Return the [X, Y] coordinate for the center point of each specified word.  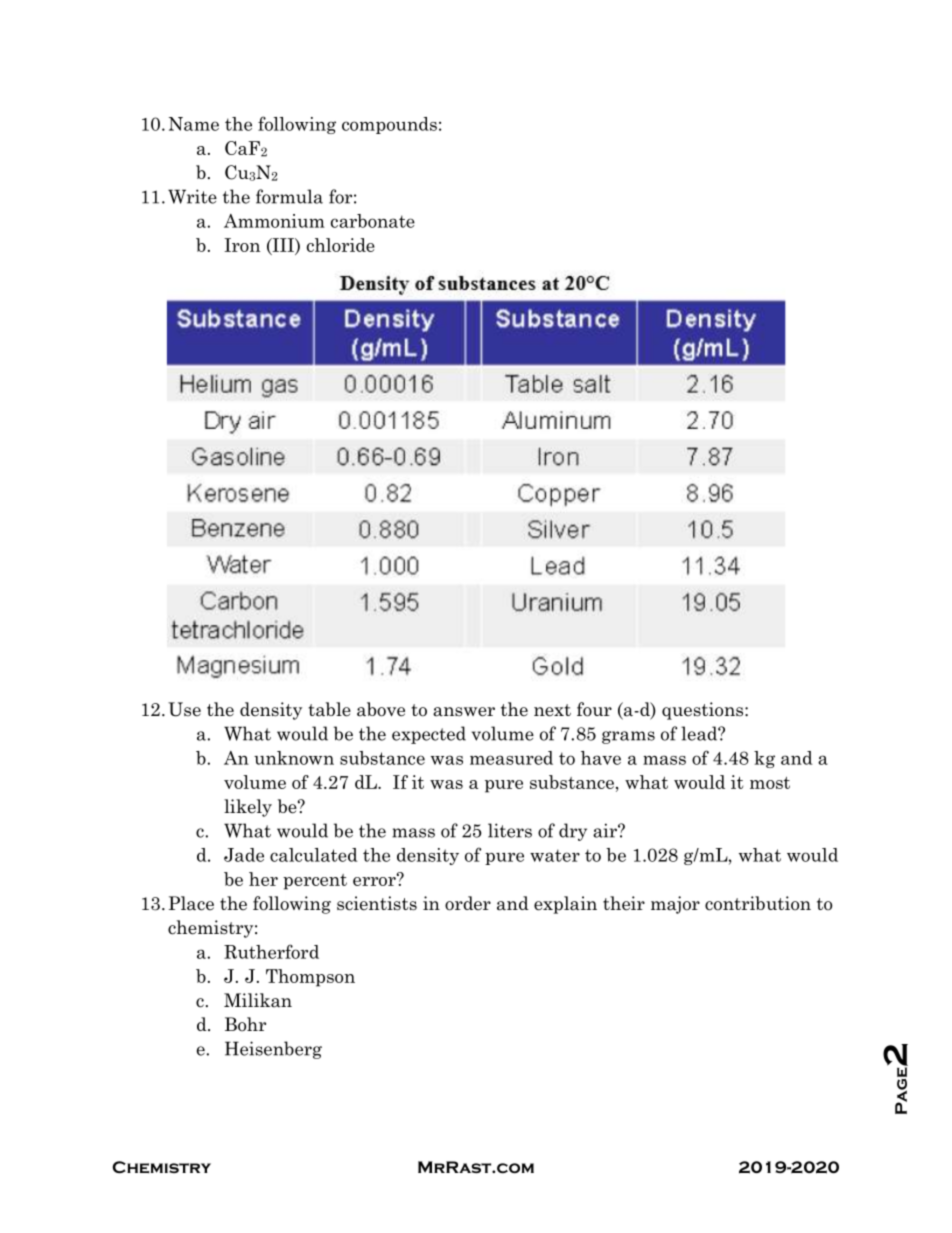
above [381, 709]
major [675, 905]
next [552, 710]
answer [464, 712]
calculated [314, 855]
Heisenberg [273, 1050]
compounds [389, 125]
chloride [341, 245]
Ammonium [274, 221]
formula [289, 196]
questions [704, 711]
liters [510, 830]
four [594, 709]
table [329, 709]
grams [628, 737]
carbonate [373, 221]
